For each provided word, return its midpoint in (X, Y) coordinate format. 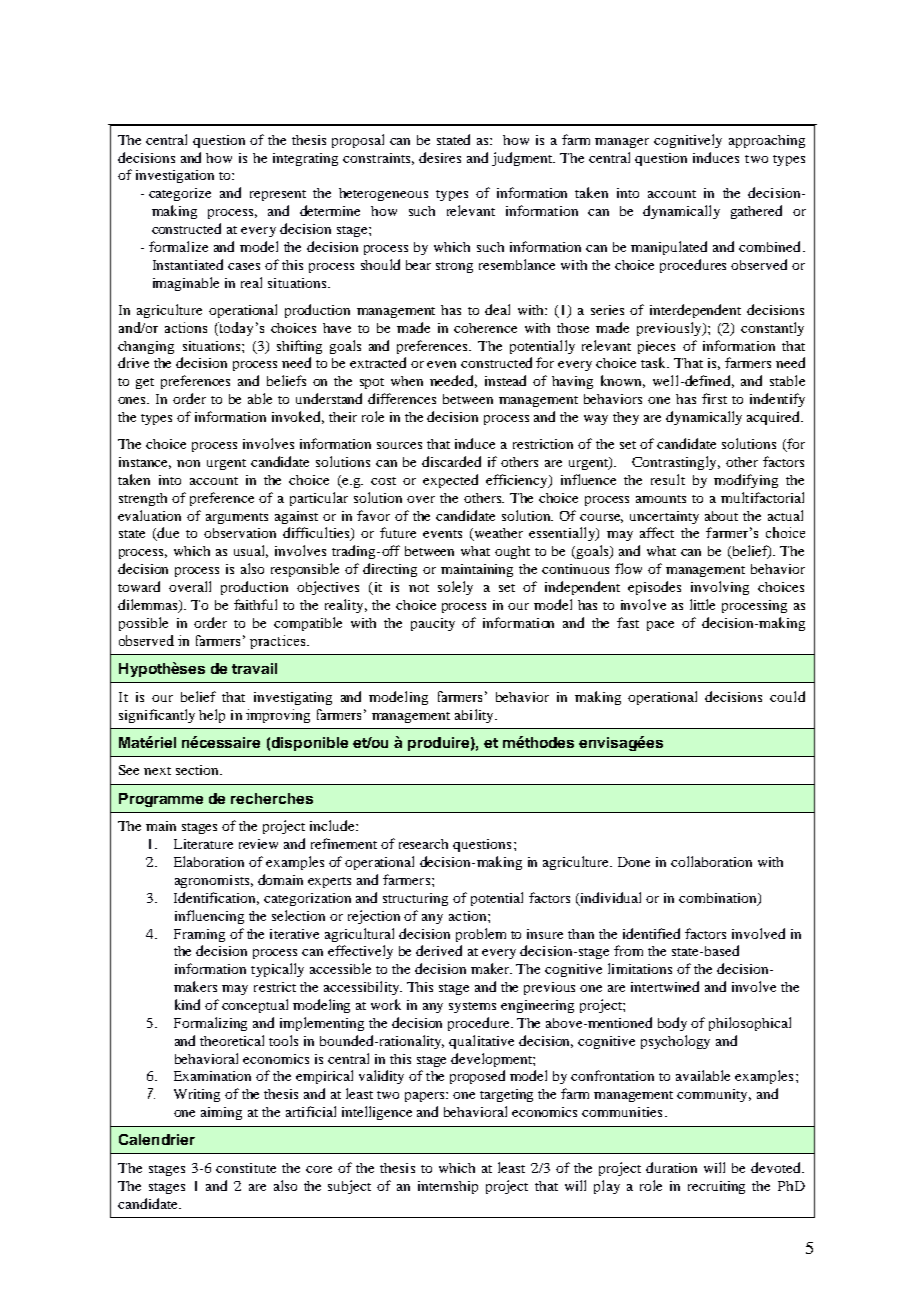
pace (660, 626)
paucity (433, 624)
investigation (175, 176)
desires (440, 157)
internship (448, 1187)
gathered (756, 212)
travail (254, 668)
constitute (246, 1168)
